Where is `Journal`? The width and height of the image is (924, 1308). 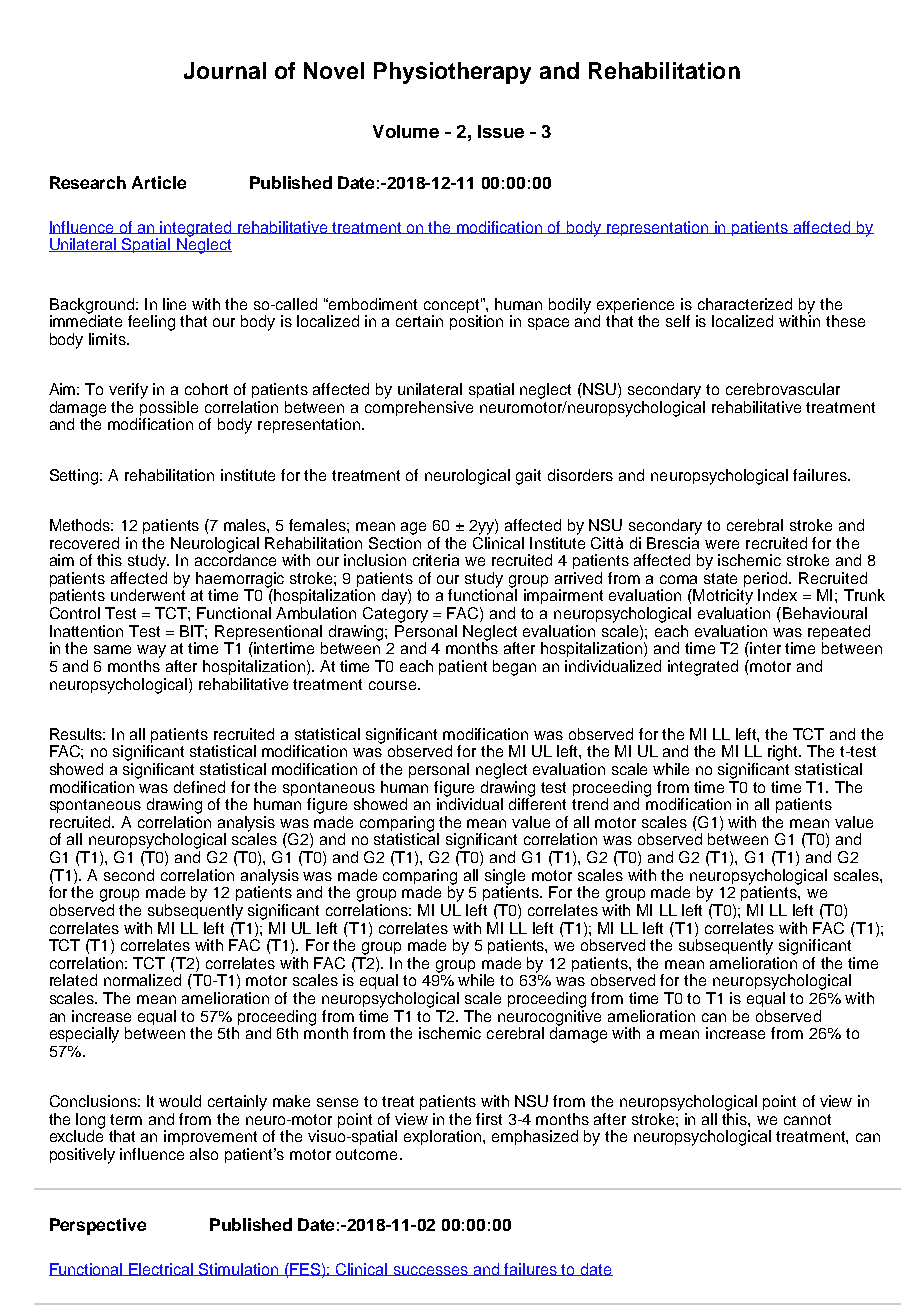
Journal is located at coordinates (225, 70).
